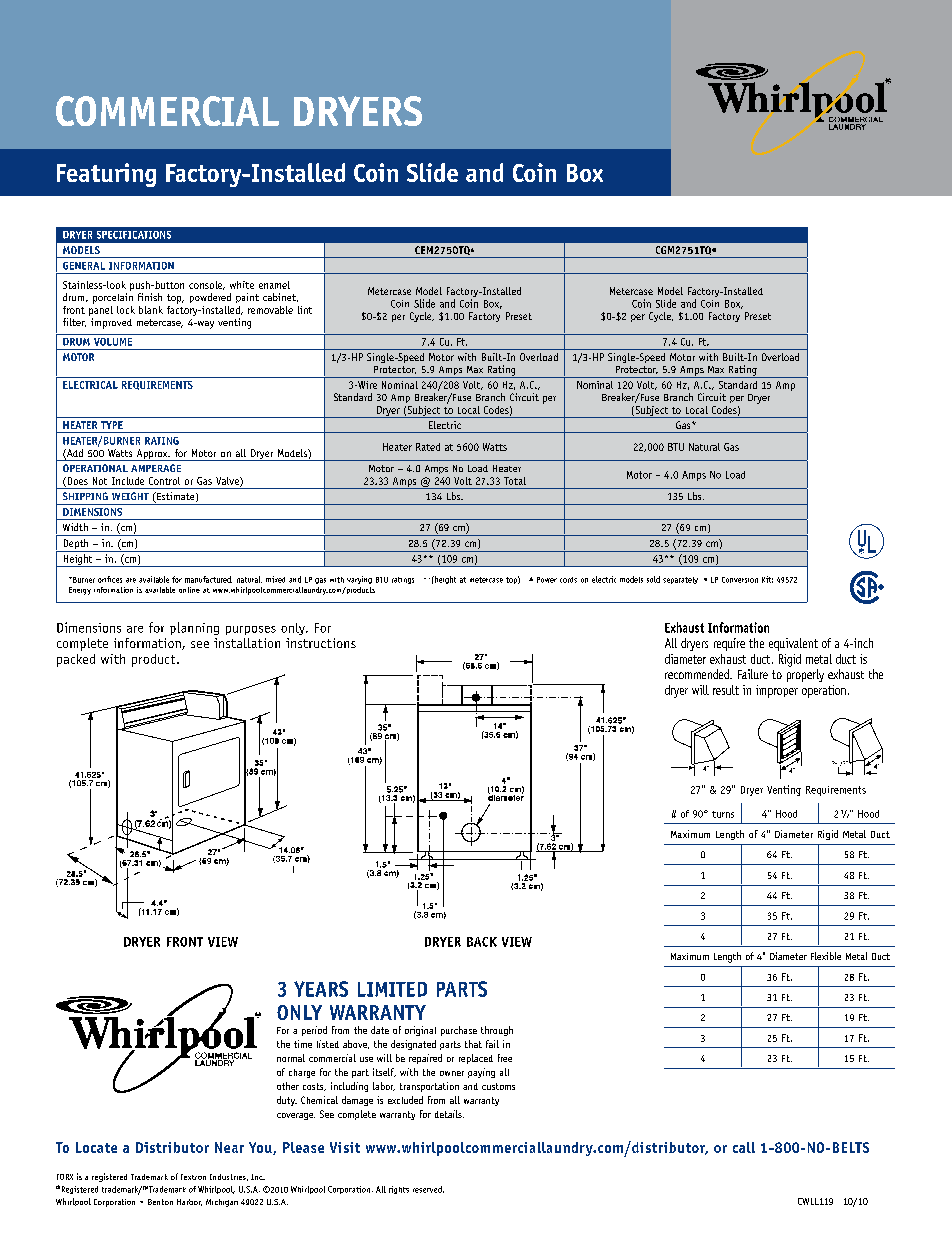 The height and width of the document is (1233, 952). I want to click on enamel, so click(274, 285).
